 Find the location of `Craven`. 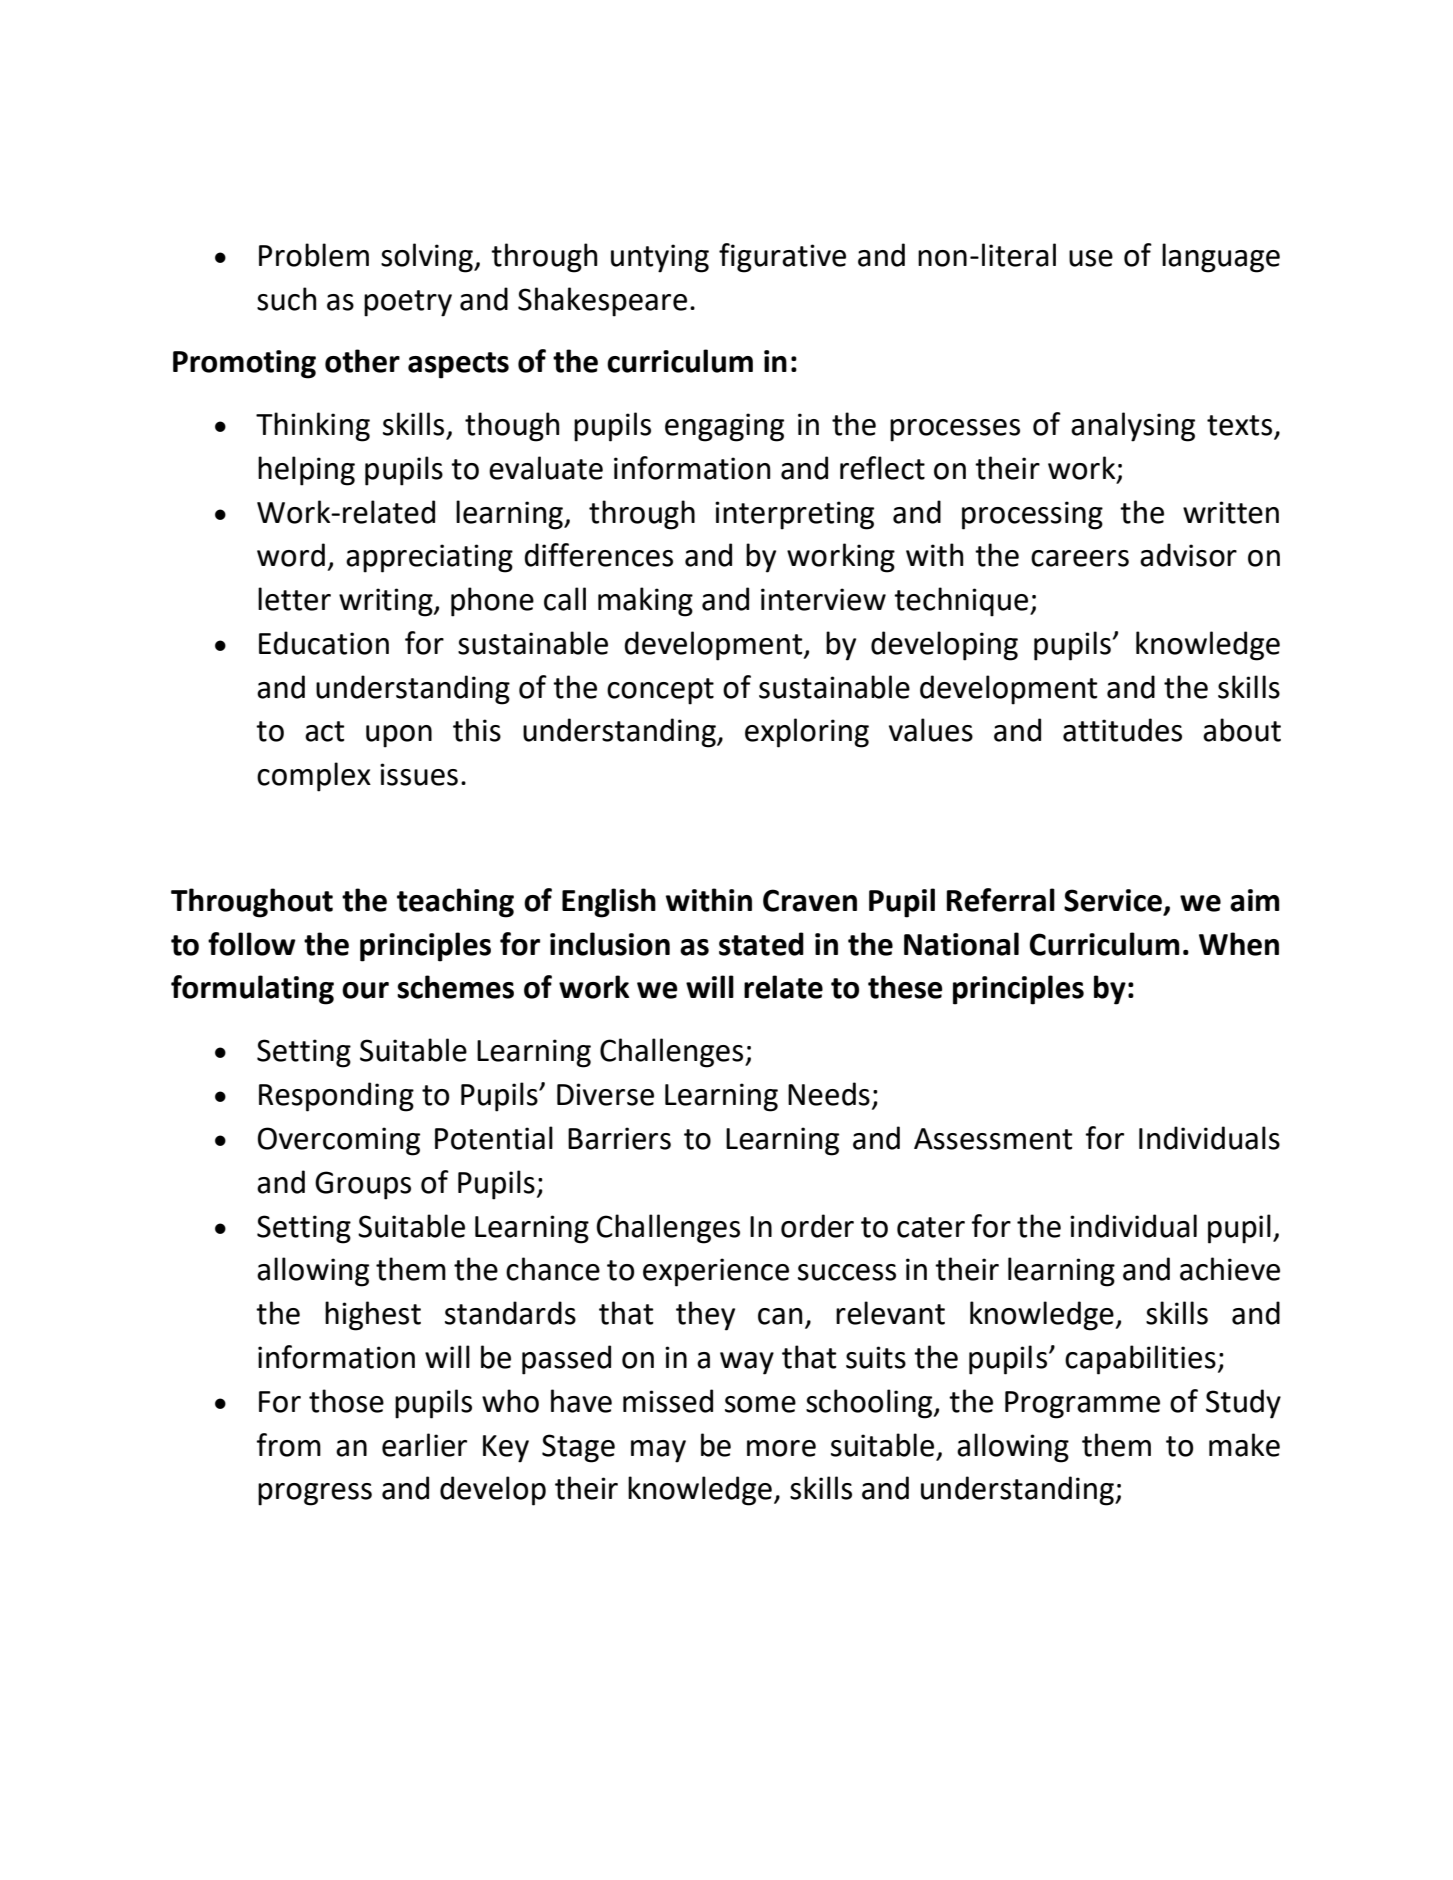

Craven is located at coordinates (810, 900).
